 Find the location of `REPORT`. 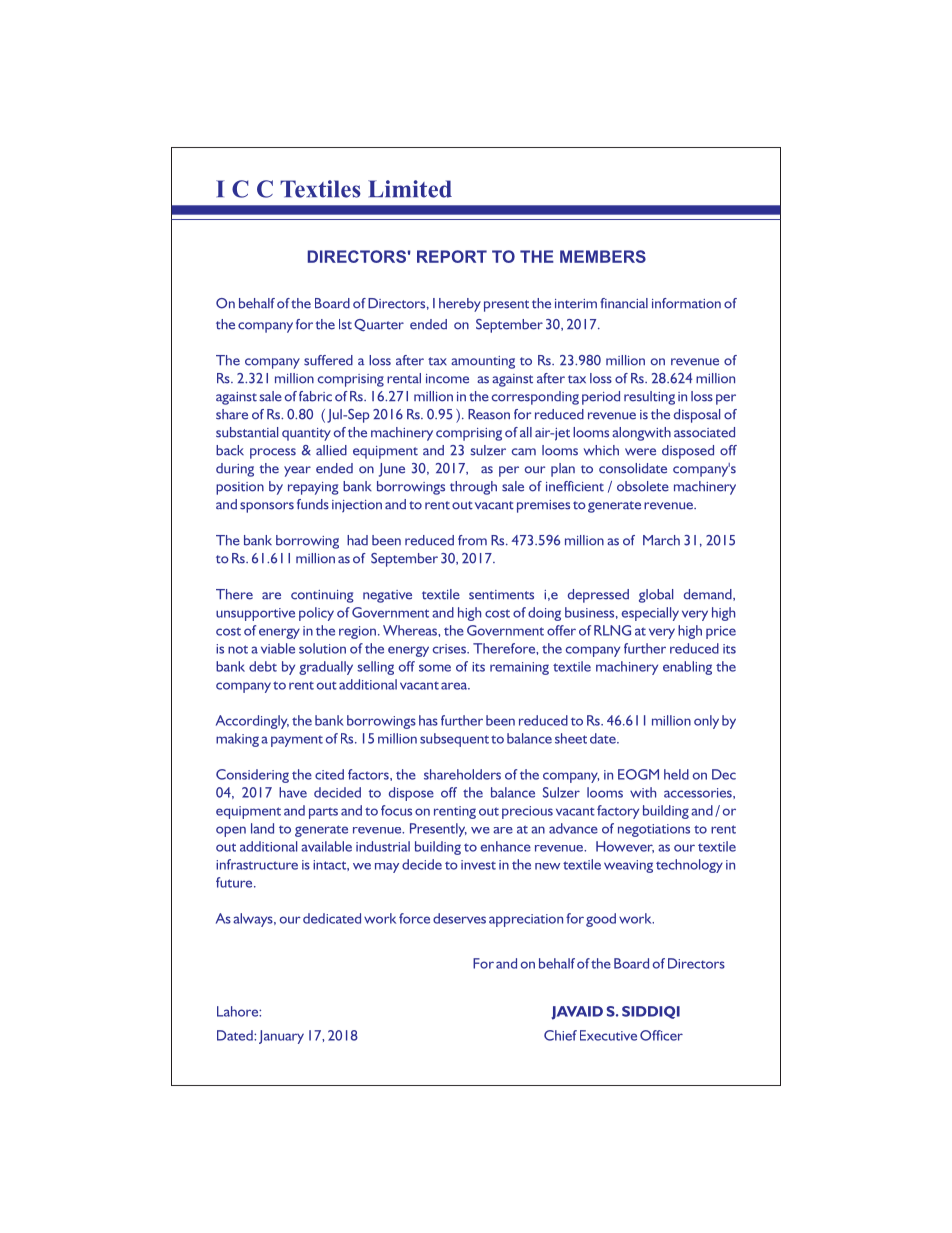

REPORT is located at coordinates (452, 256).
